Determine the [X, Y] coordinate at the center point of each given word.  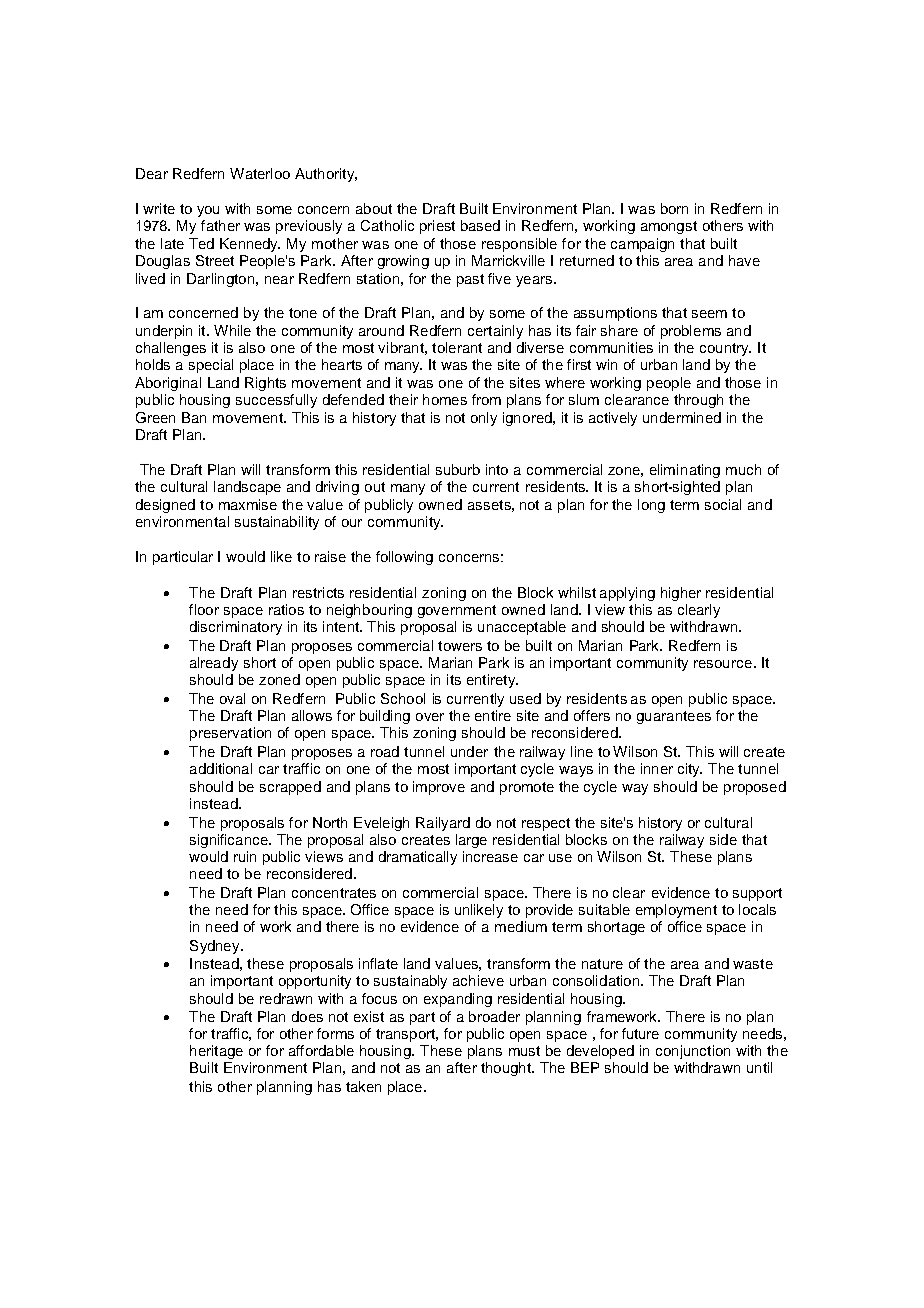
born [674, 208]
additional [221, 768]
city [690, 770]
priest [437, 227]
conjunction [693, 1052]
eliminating [685, 471]
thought [507, 1069]
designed [165, 506]
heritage [216, 1052]
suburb [458, 469]
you [208, 211]
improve [439, 788]
